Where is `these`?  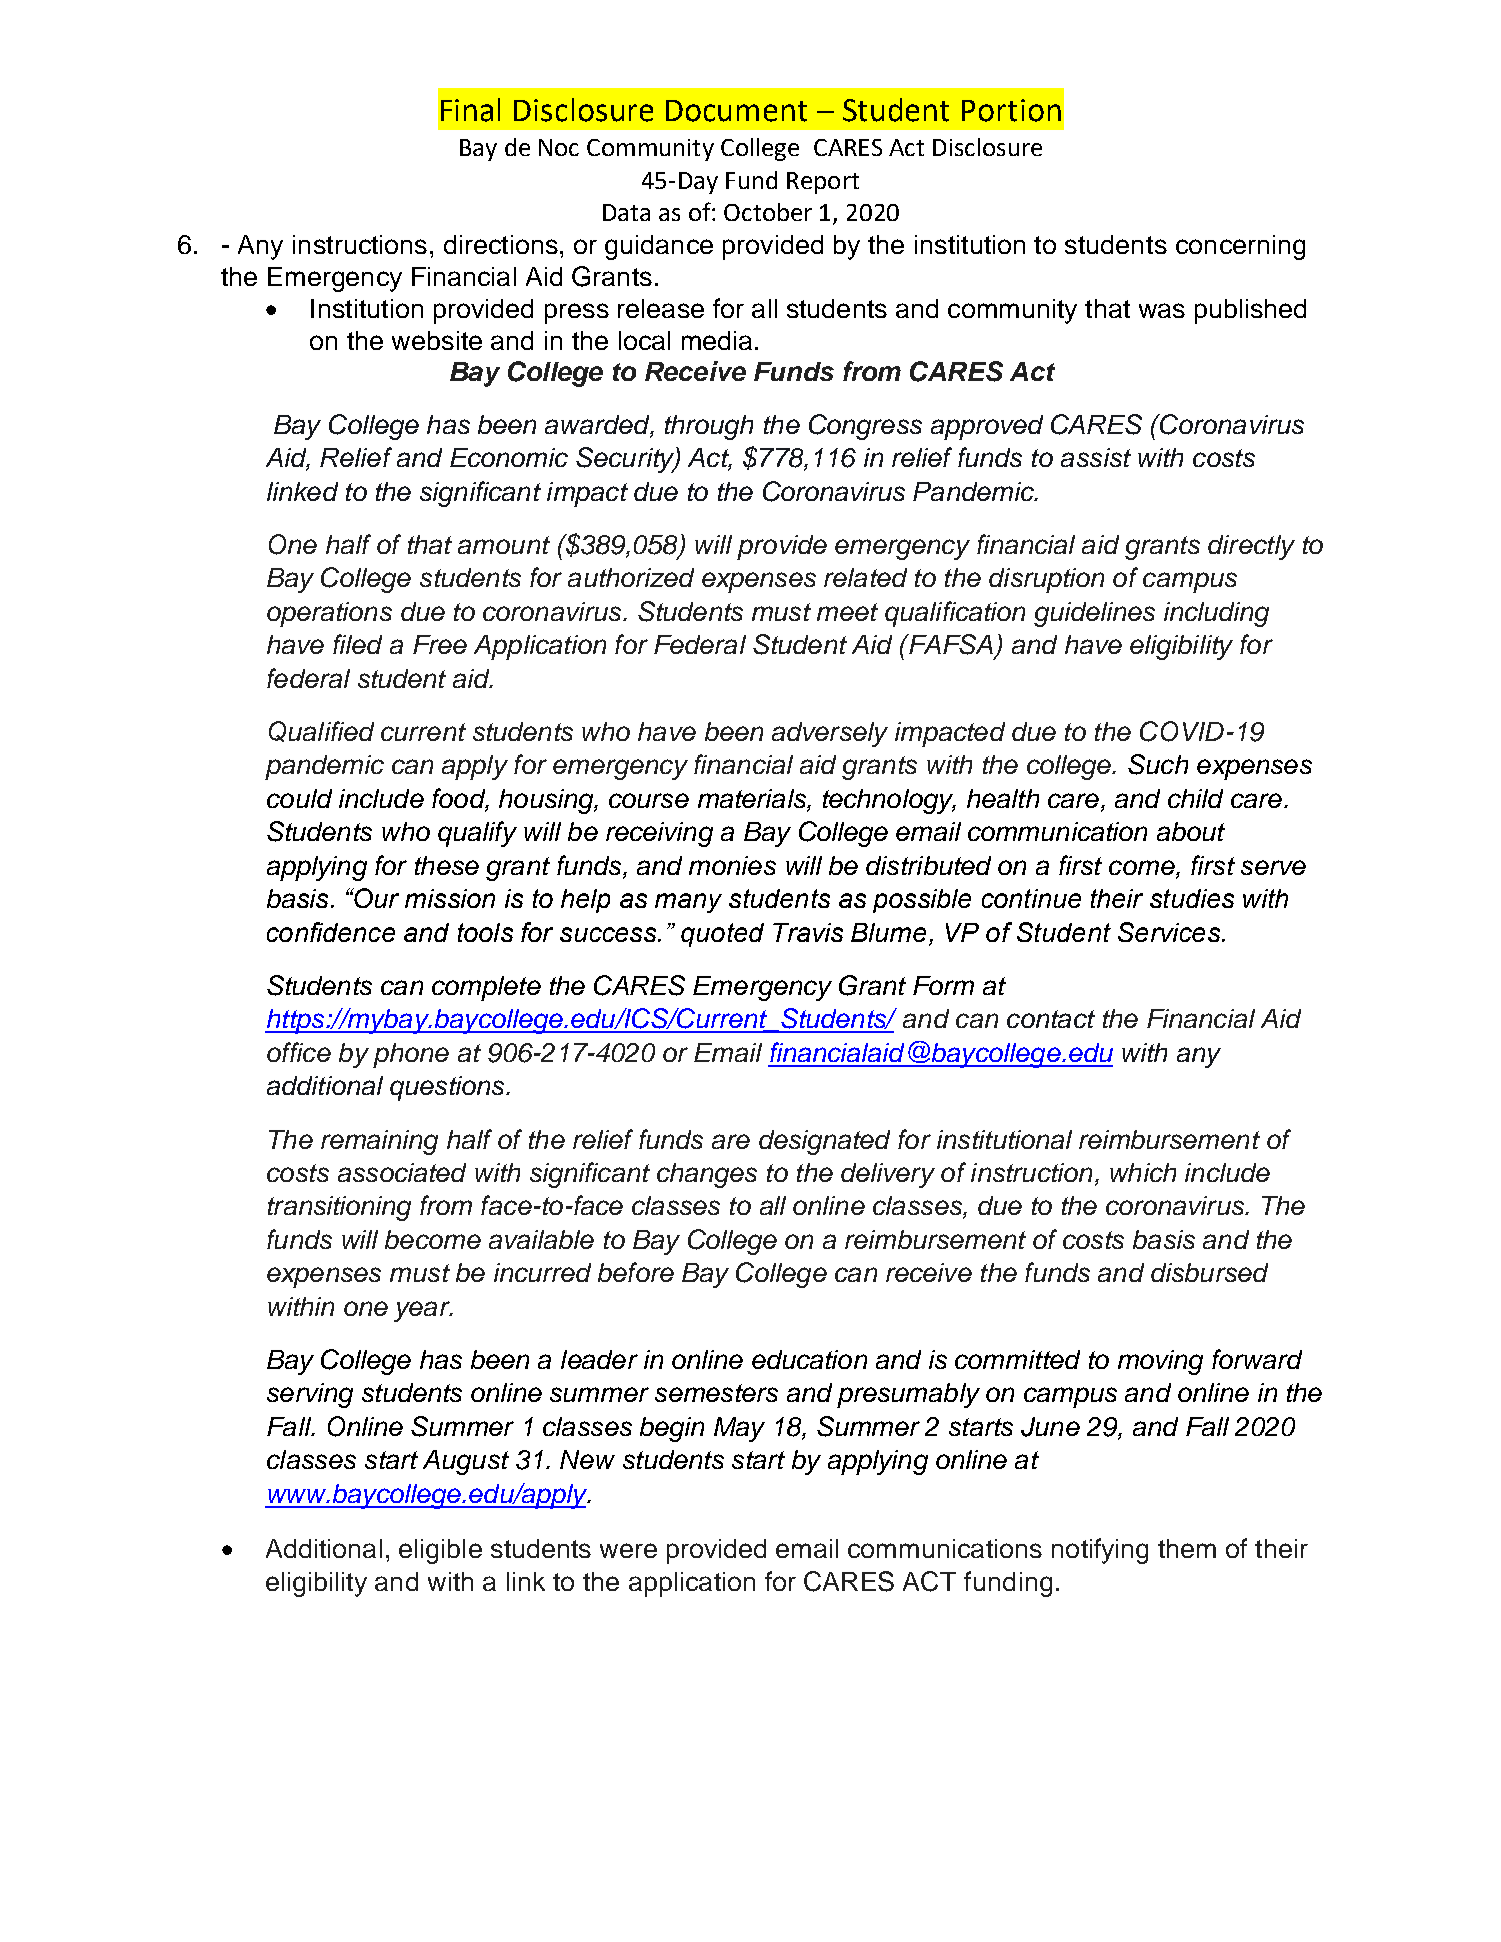 these is located at coordinates (447, 865).
